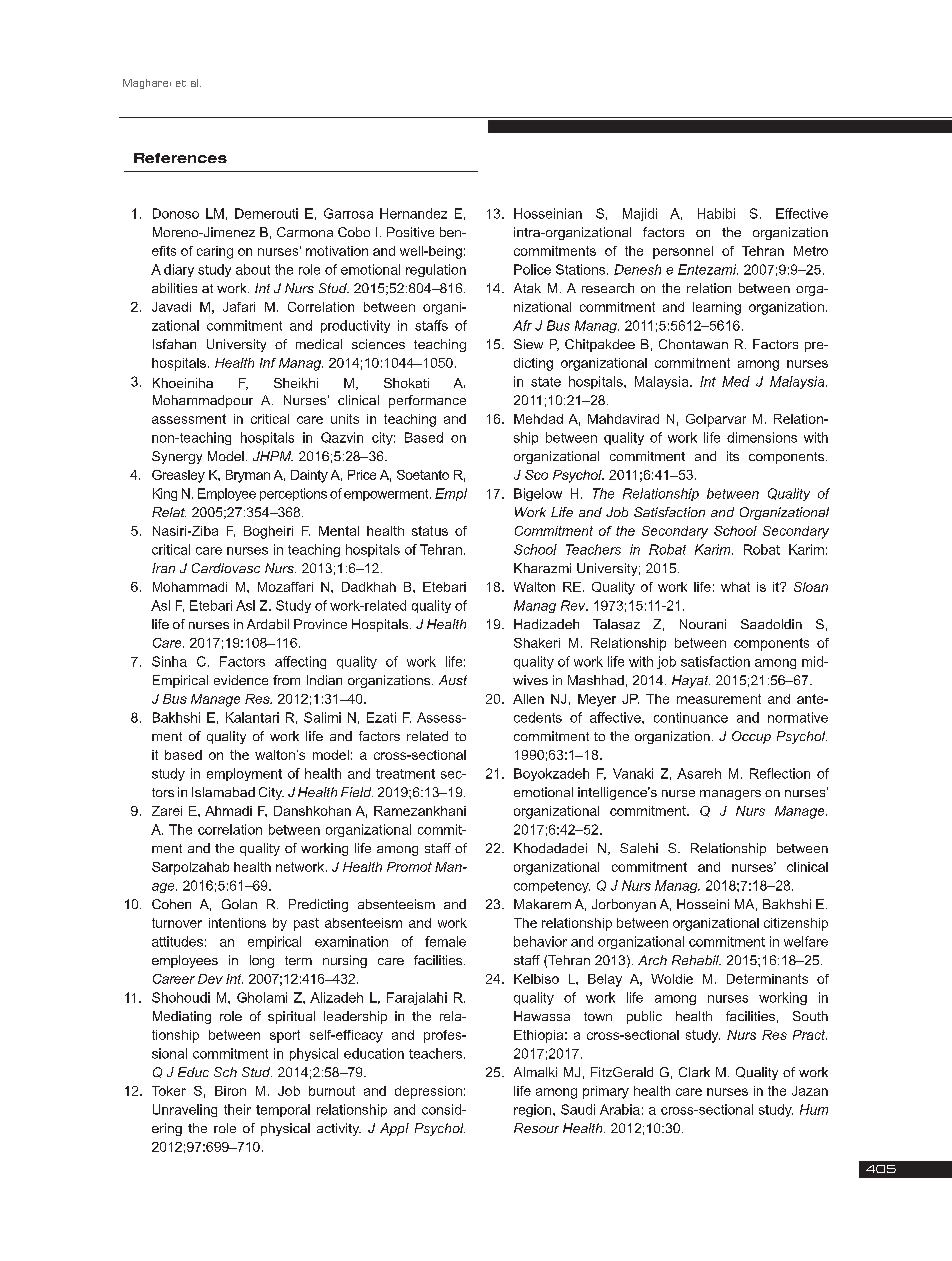 The height and width of the document is (1261, 952). Describe the element at coordinates (780, 773) in the document. I see `Reflection` at that location.
